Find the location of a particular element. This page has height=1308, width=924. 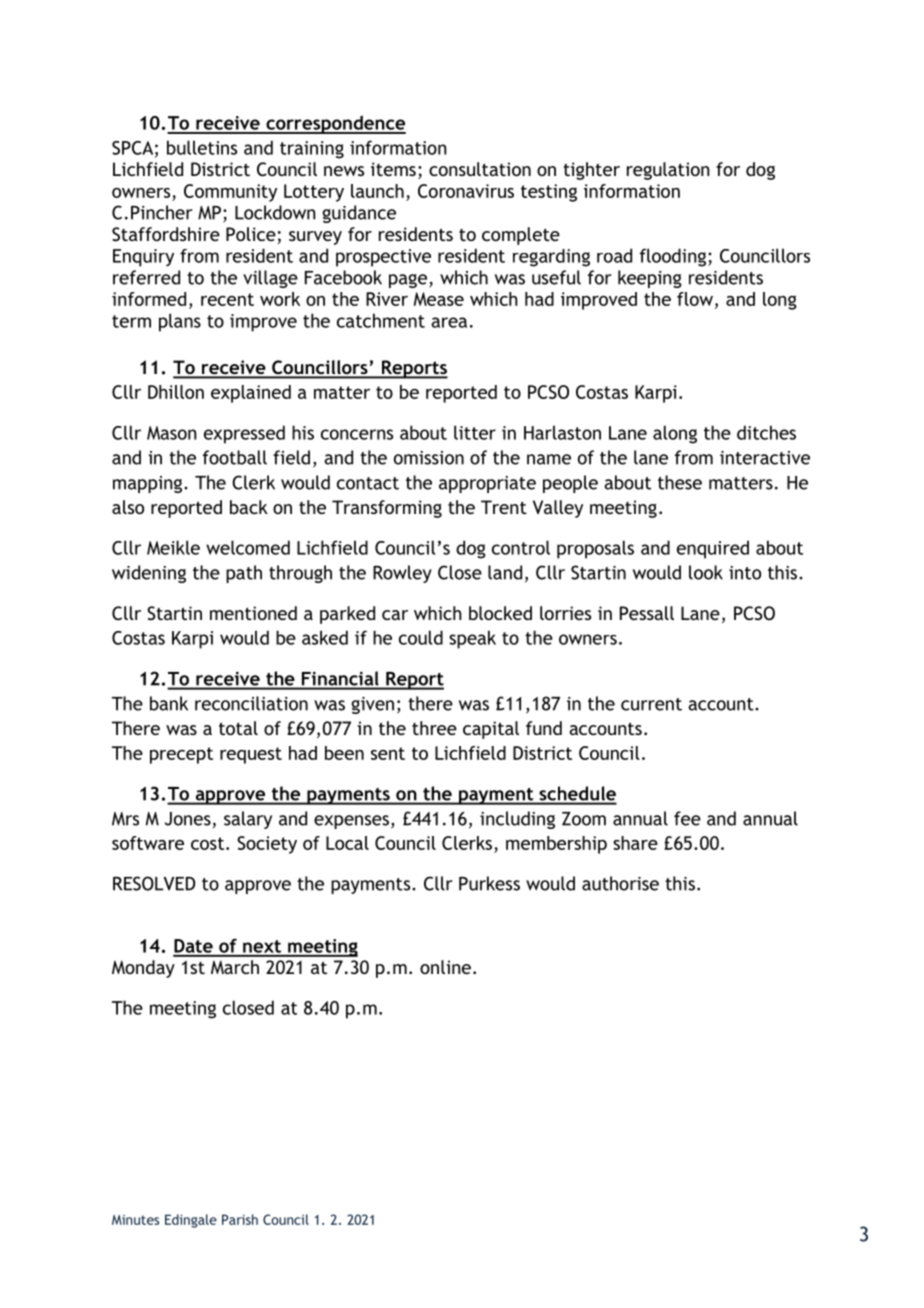

Minutes is located at coordinates (135, 1220).
